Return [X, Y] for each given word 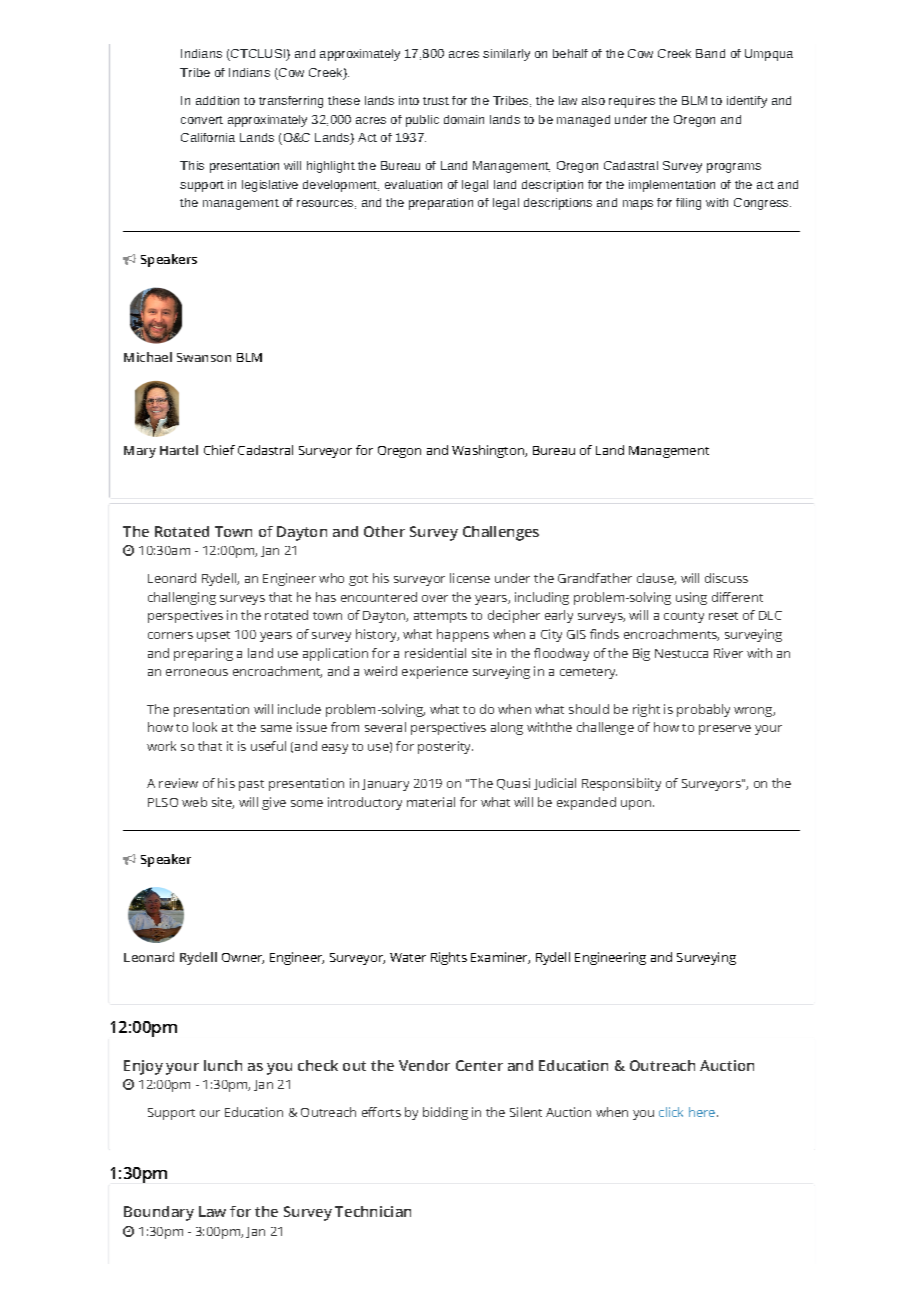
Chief [219, 450]
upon [636, 805]
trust [436, 101]
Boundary [159, 1213]
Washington [489, 451]
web [194, 802]
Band [710, 53]
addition [217, 100]
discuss [726, 578]
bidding [445, 1113]
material [431, 802]
